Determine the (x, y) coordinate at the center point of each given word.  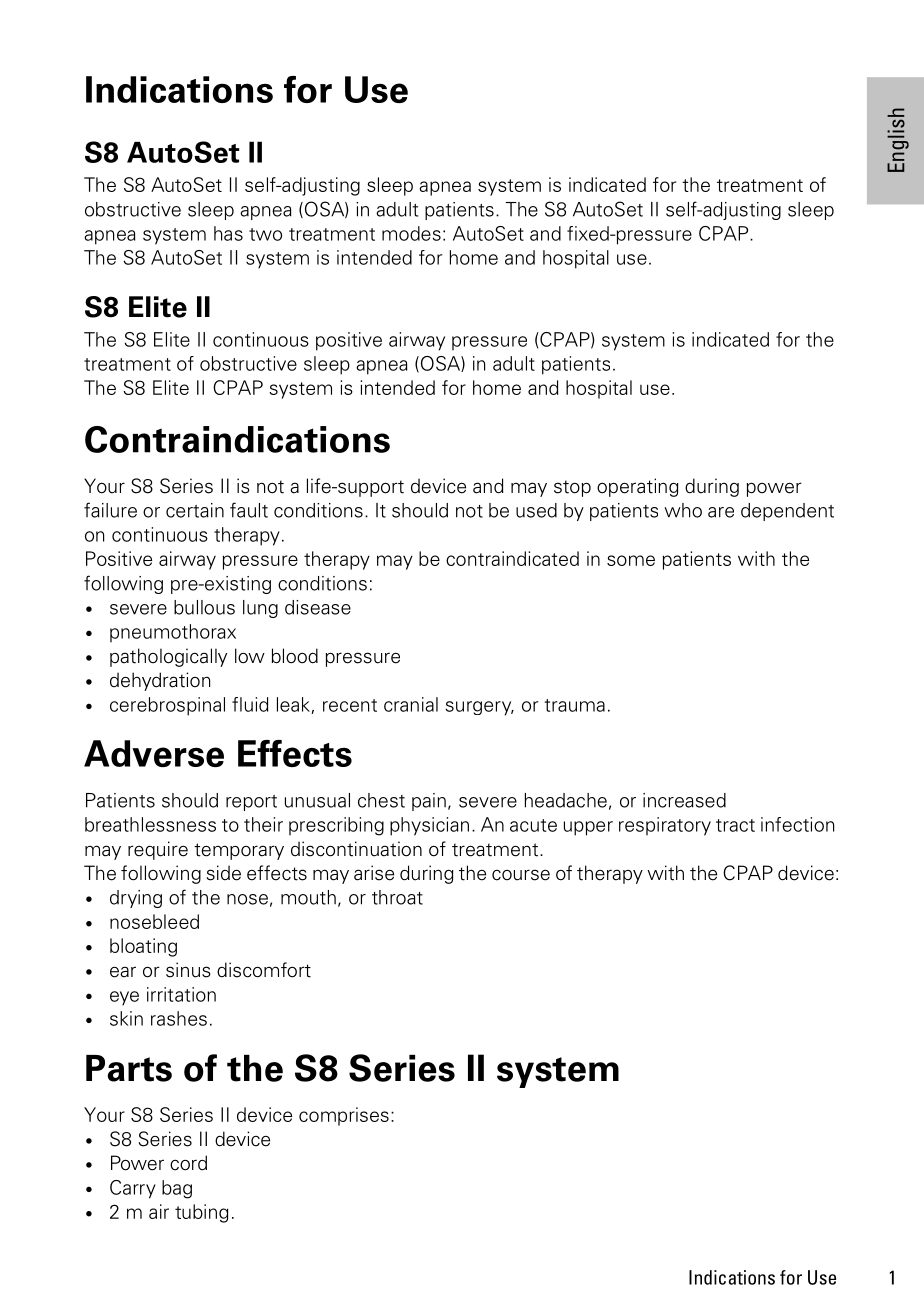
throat (397, 897)
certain (195, 510)
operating (638, 487)
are (721, 512)
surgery (480, 708)
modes (411, 233)
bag (177, 1189)
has (228, 233)
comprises (344, 1116)
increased (684, 800)
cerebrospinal (167, 706)
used (536, 510)
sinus (188, 970)
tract (735, 825)
